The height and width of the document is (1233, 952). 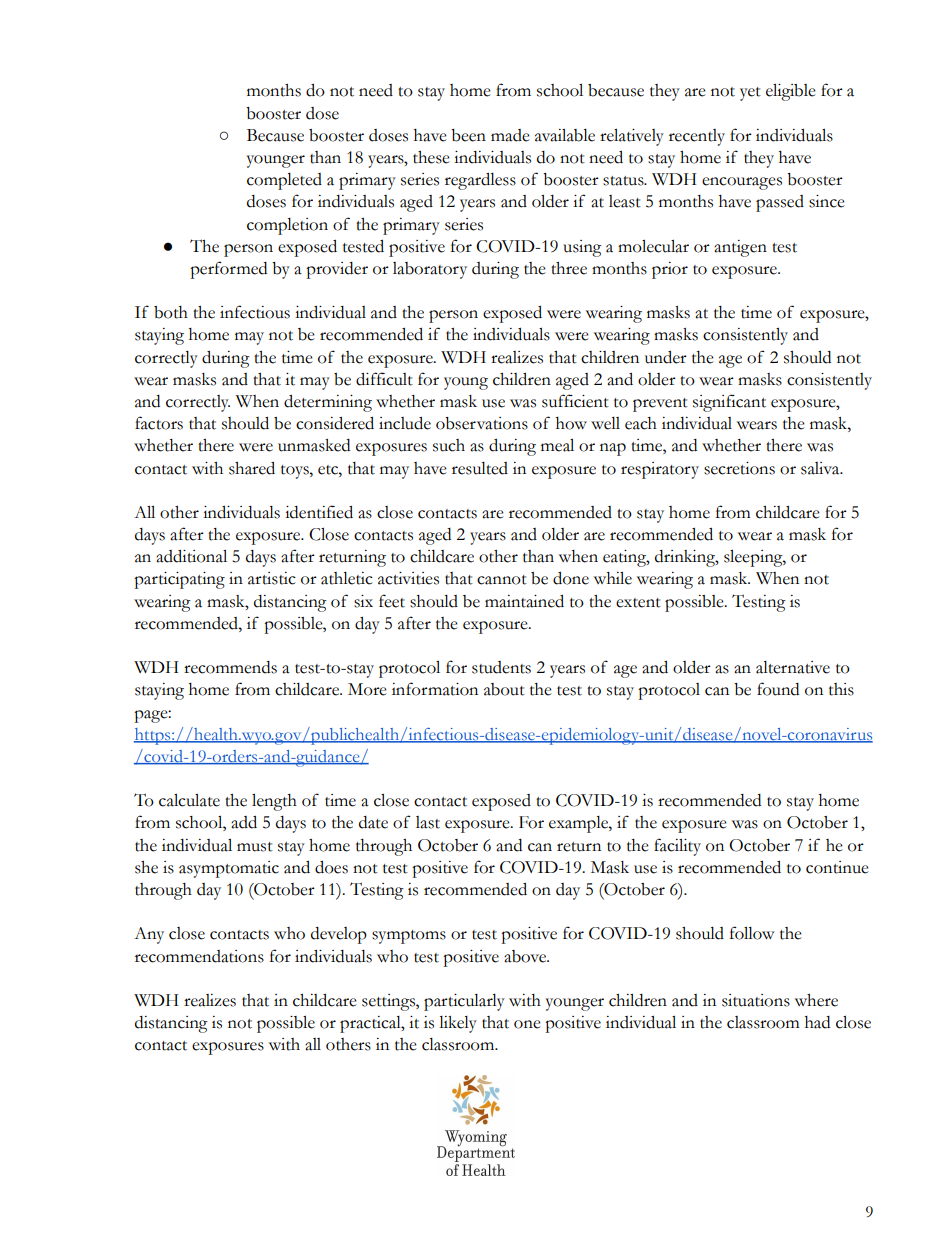 I want to click on observations, so click(x=482, y=423).
